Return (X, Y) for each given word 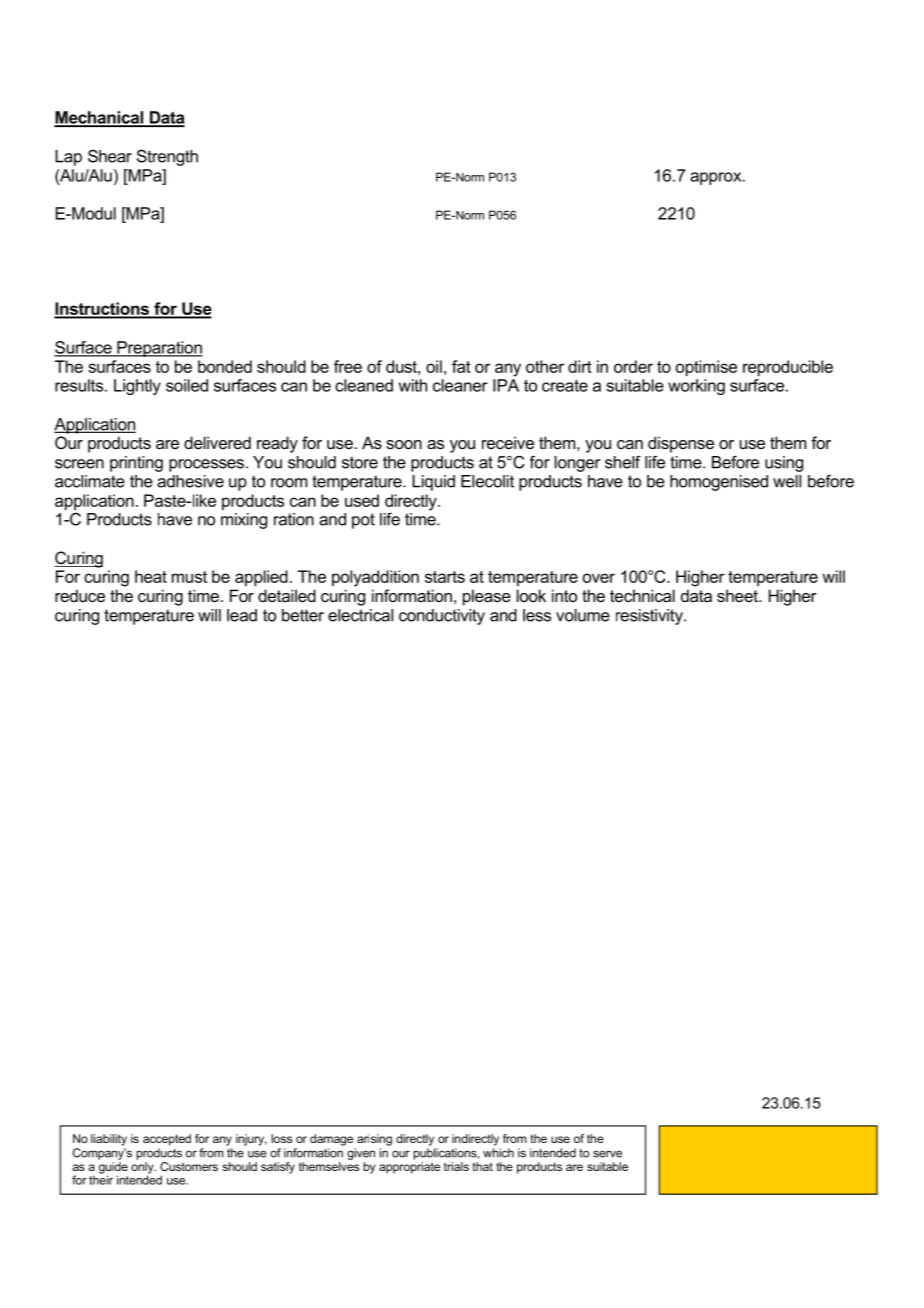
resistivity (650, 617)
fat (461, 366)
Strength (167, 157)
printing (136, 464)
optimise (706, 368)
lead (242, 615)
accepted (167, 1140)
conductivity (442, 617)
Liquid (433, 483)
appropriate (409, 1168)
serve (607, 1154)
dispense (681, 444)
